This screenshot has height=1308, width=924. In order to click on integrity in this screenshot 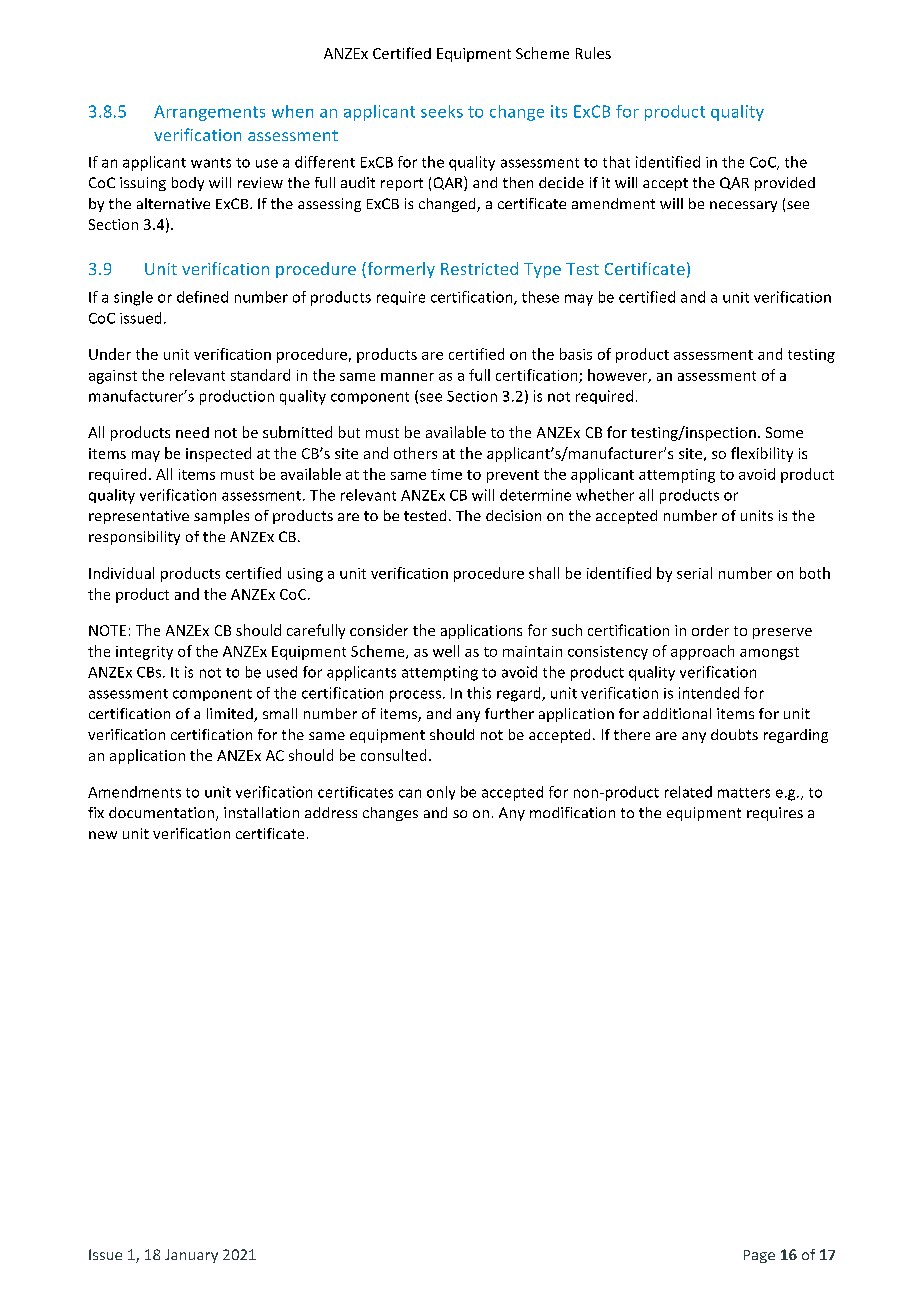, I will do `click(144, 653)`.
